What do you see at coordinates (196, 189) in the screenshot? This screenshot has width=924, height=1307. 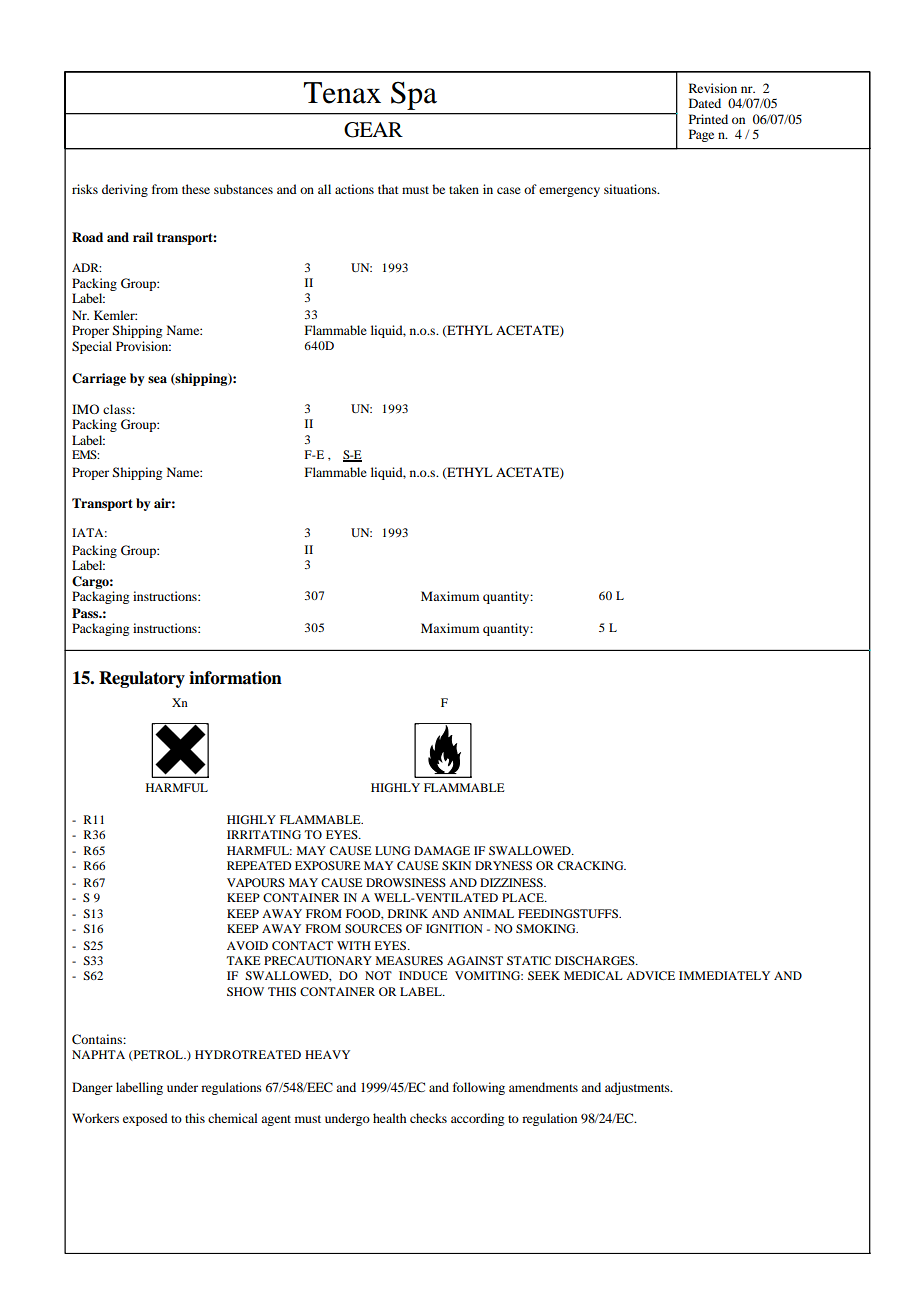 I see `these` at bounding box center [196, 189].
